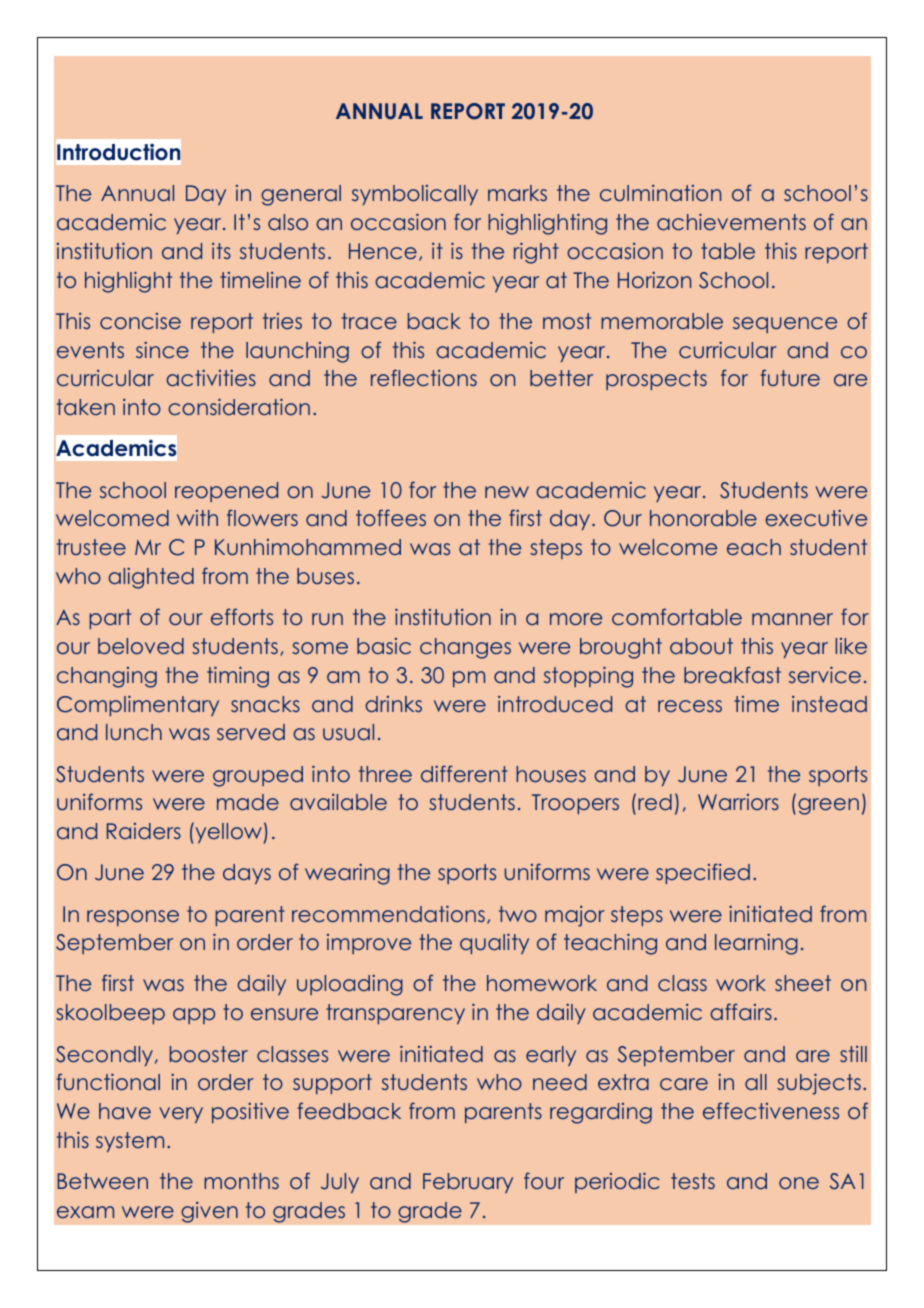  What do you see at coordinates (703, 873) in the screenshot?
I see `specified` at bounding box center [703, 873].
